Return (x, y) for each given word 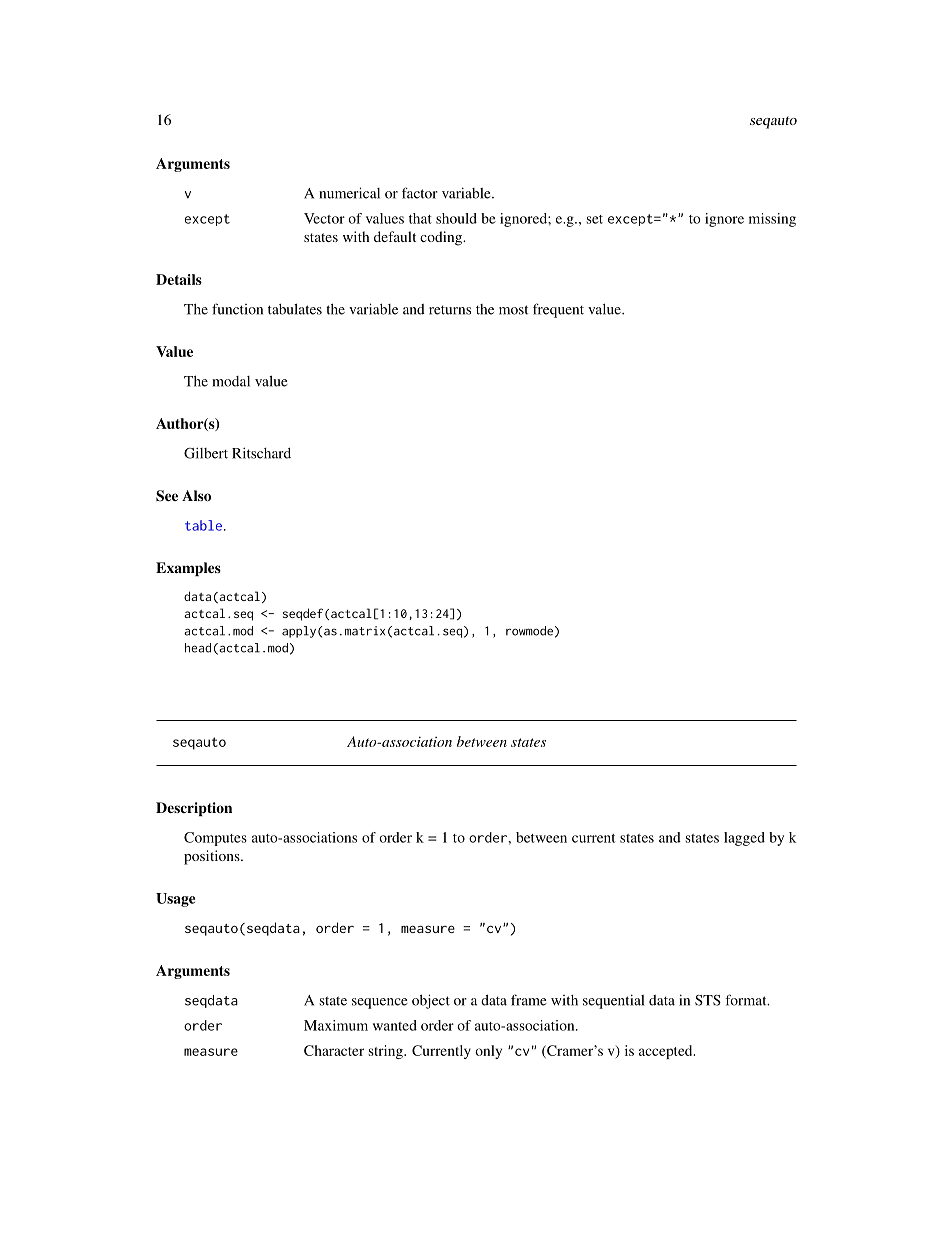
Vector (324, 218)
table (203, 525)
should (456, 218)
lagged (744, 839)
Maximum (336, 1025)
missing (772, 220)
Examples (188, 569)
